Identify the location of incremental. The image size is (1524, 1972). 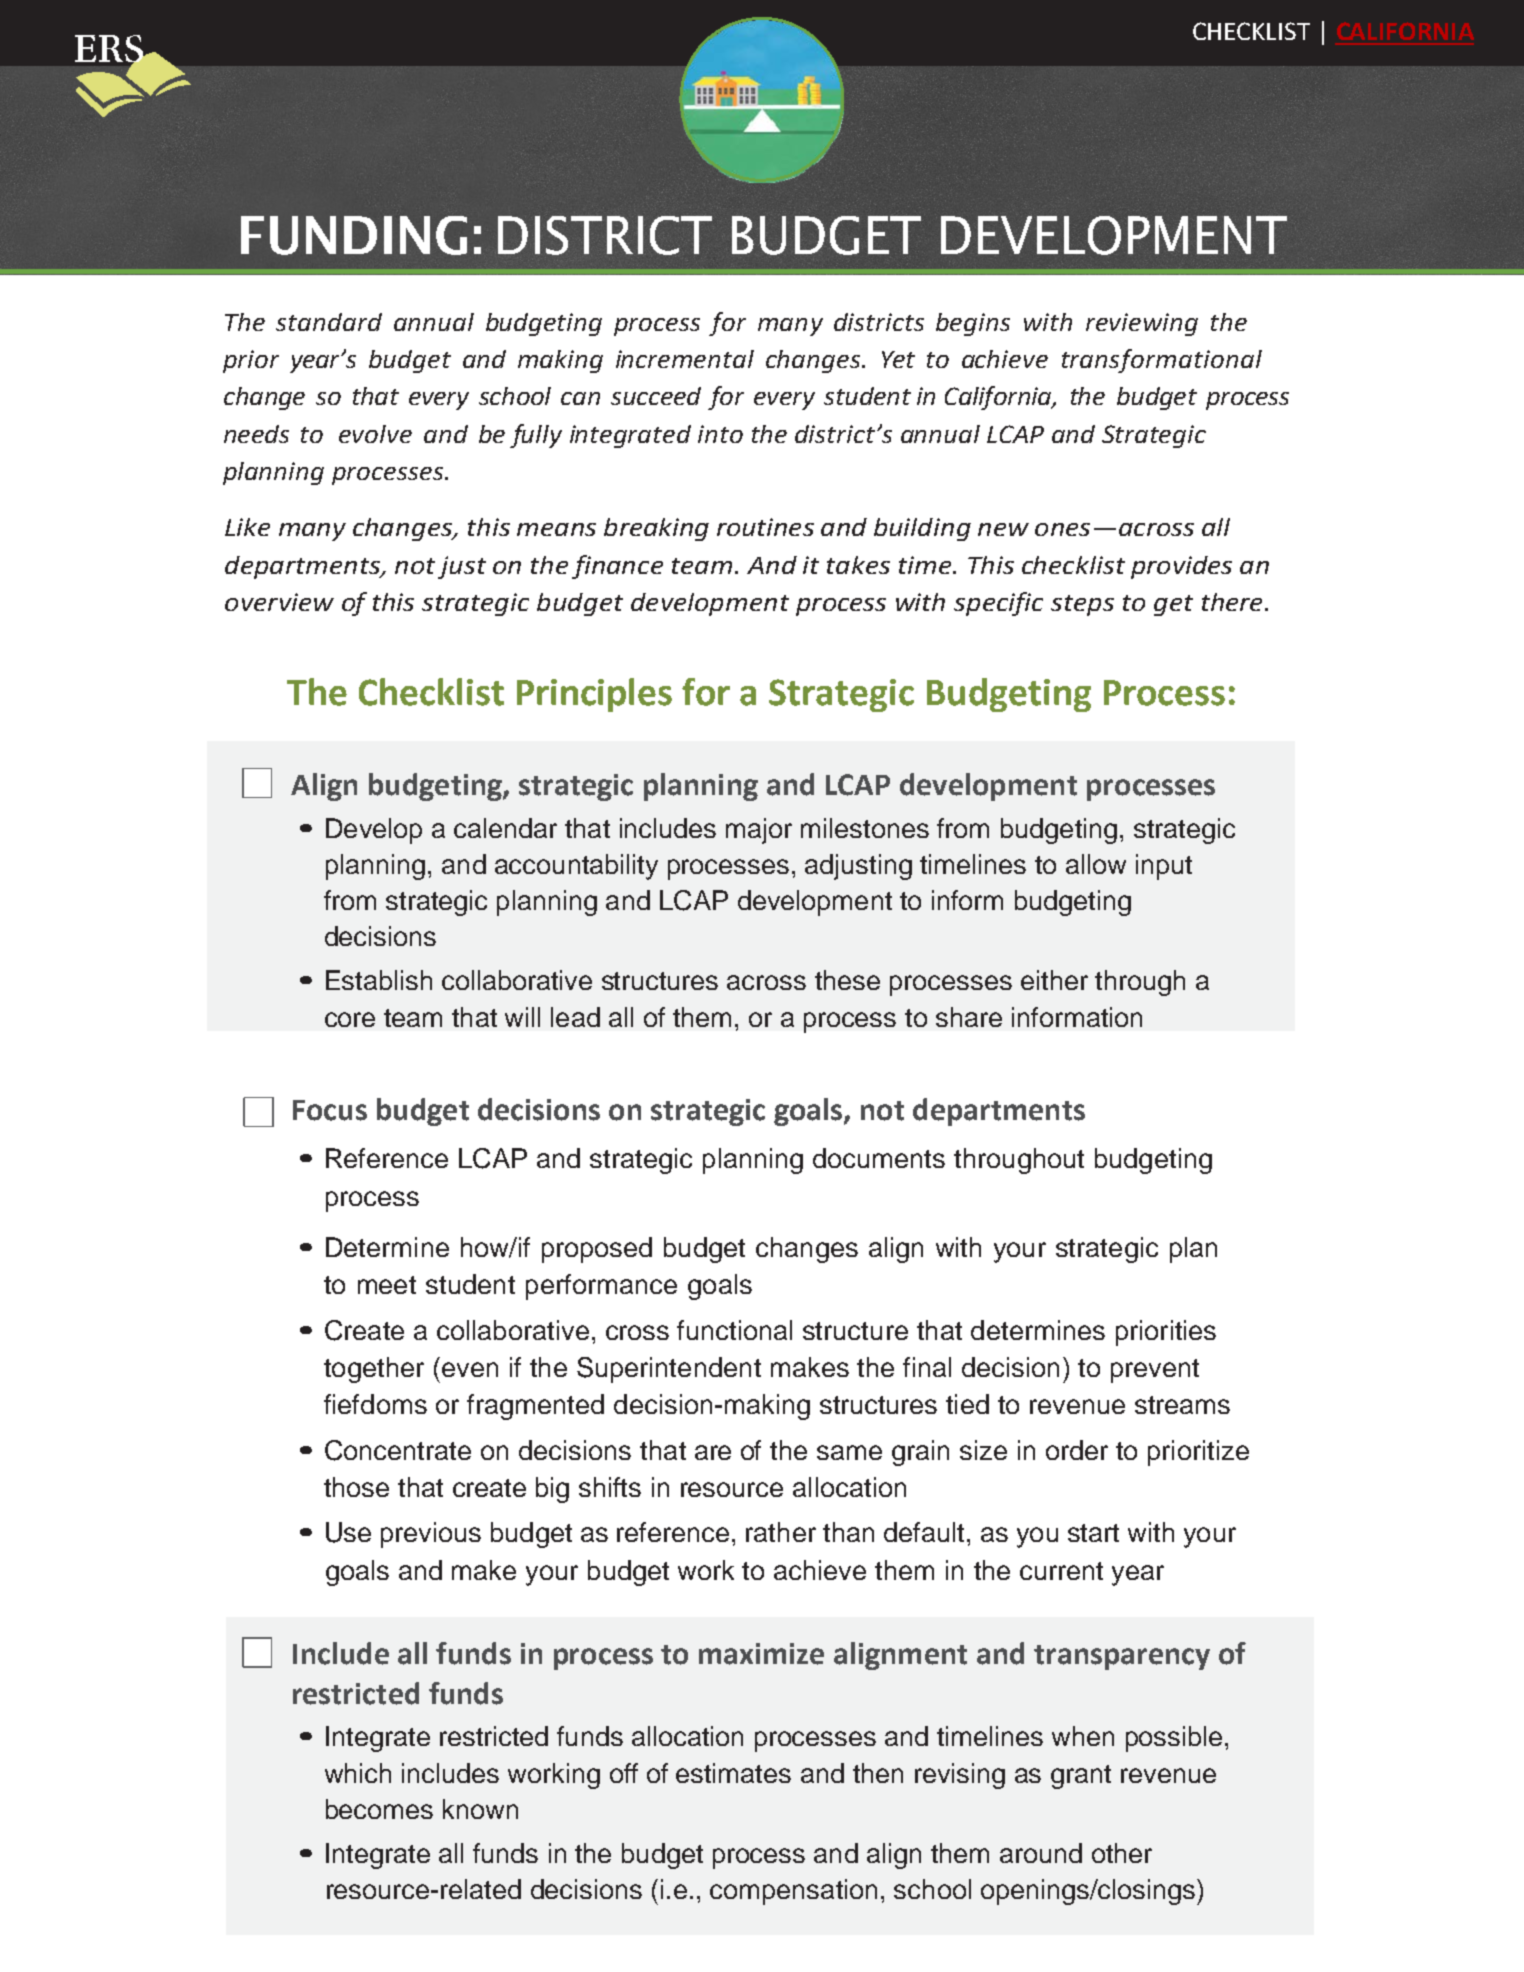
(685, 359).
